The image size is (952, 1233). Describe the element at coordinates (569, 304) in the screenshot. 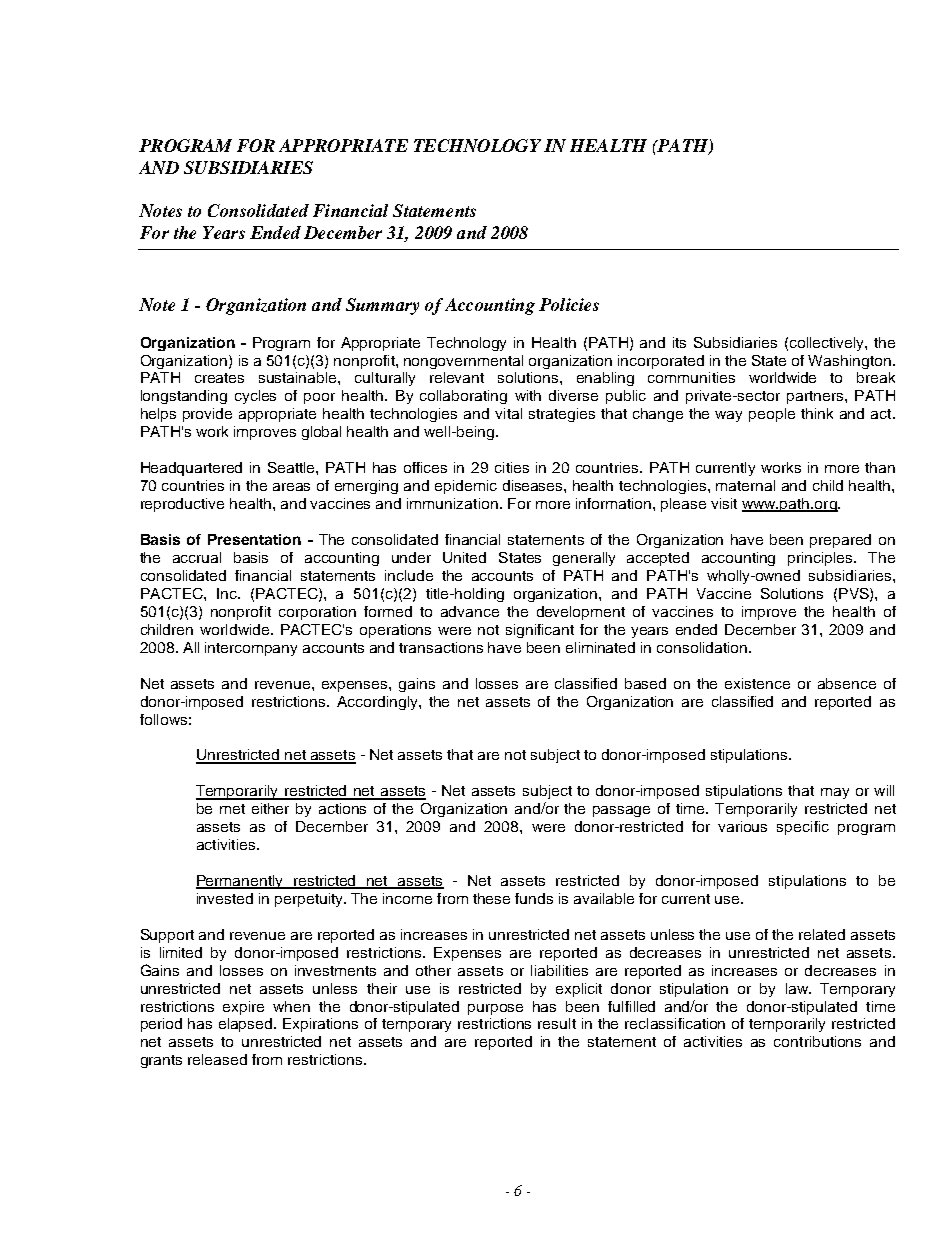

I see `Policies` at that location.
